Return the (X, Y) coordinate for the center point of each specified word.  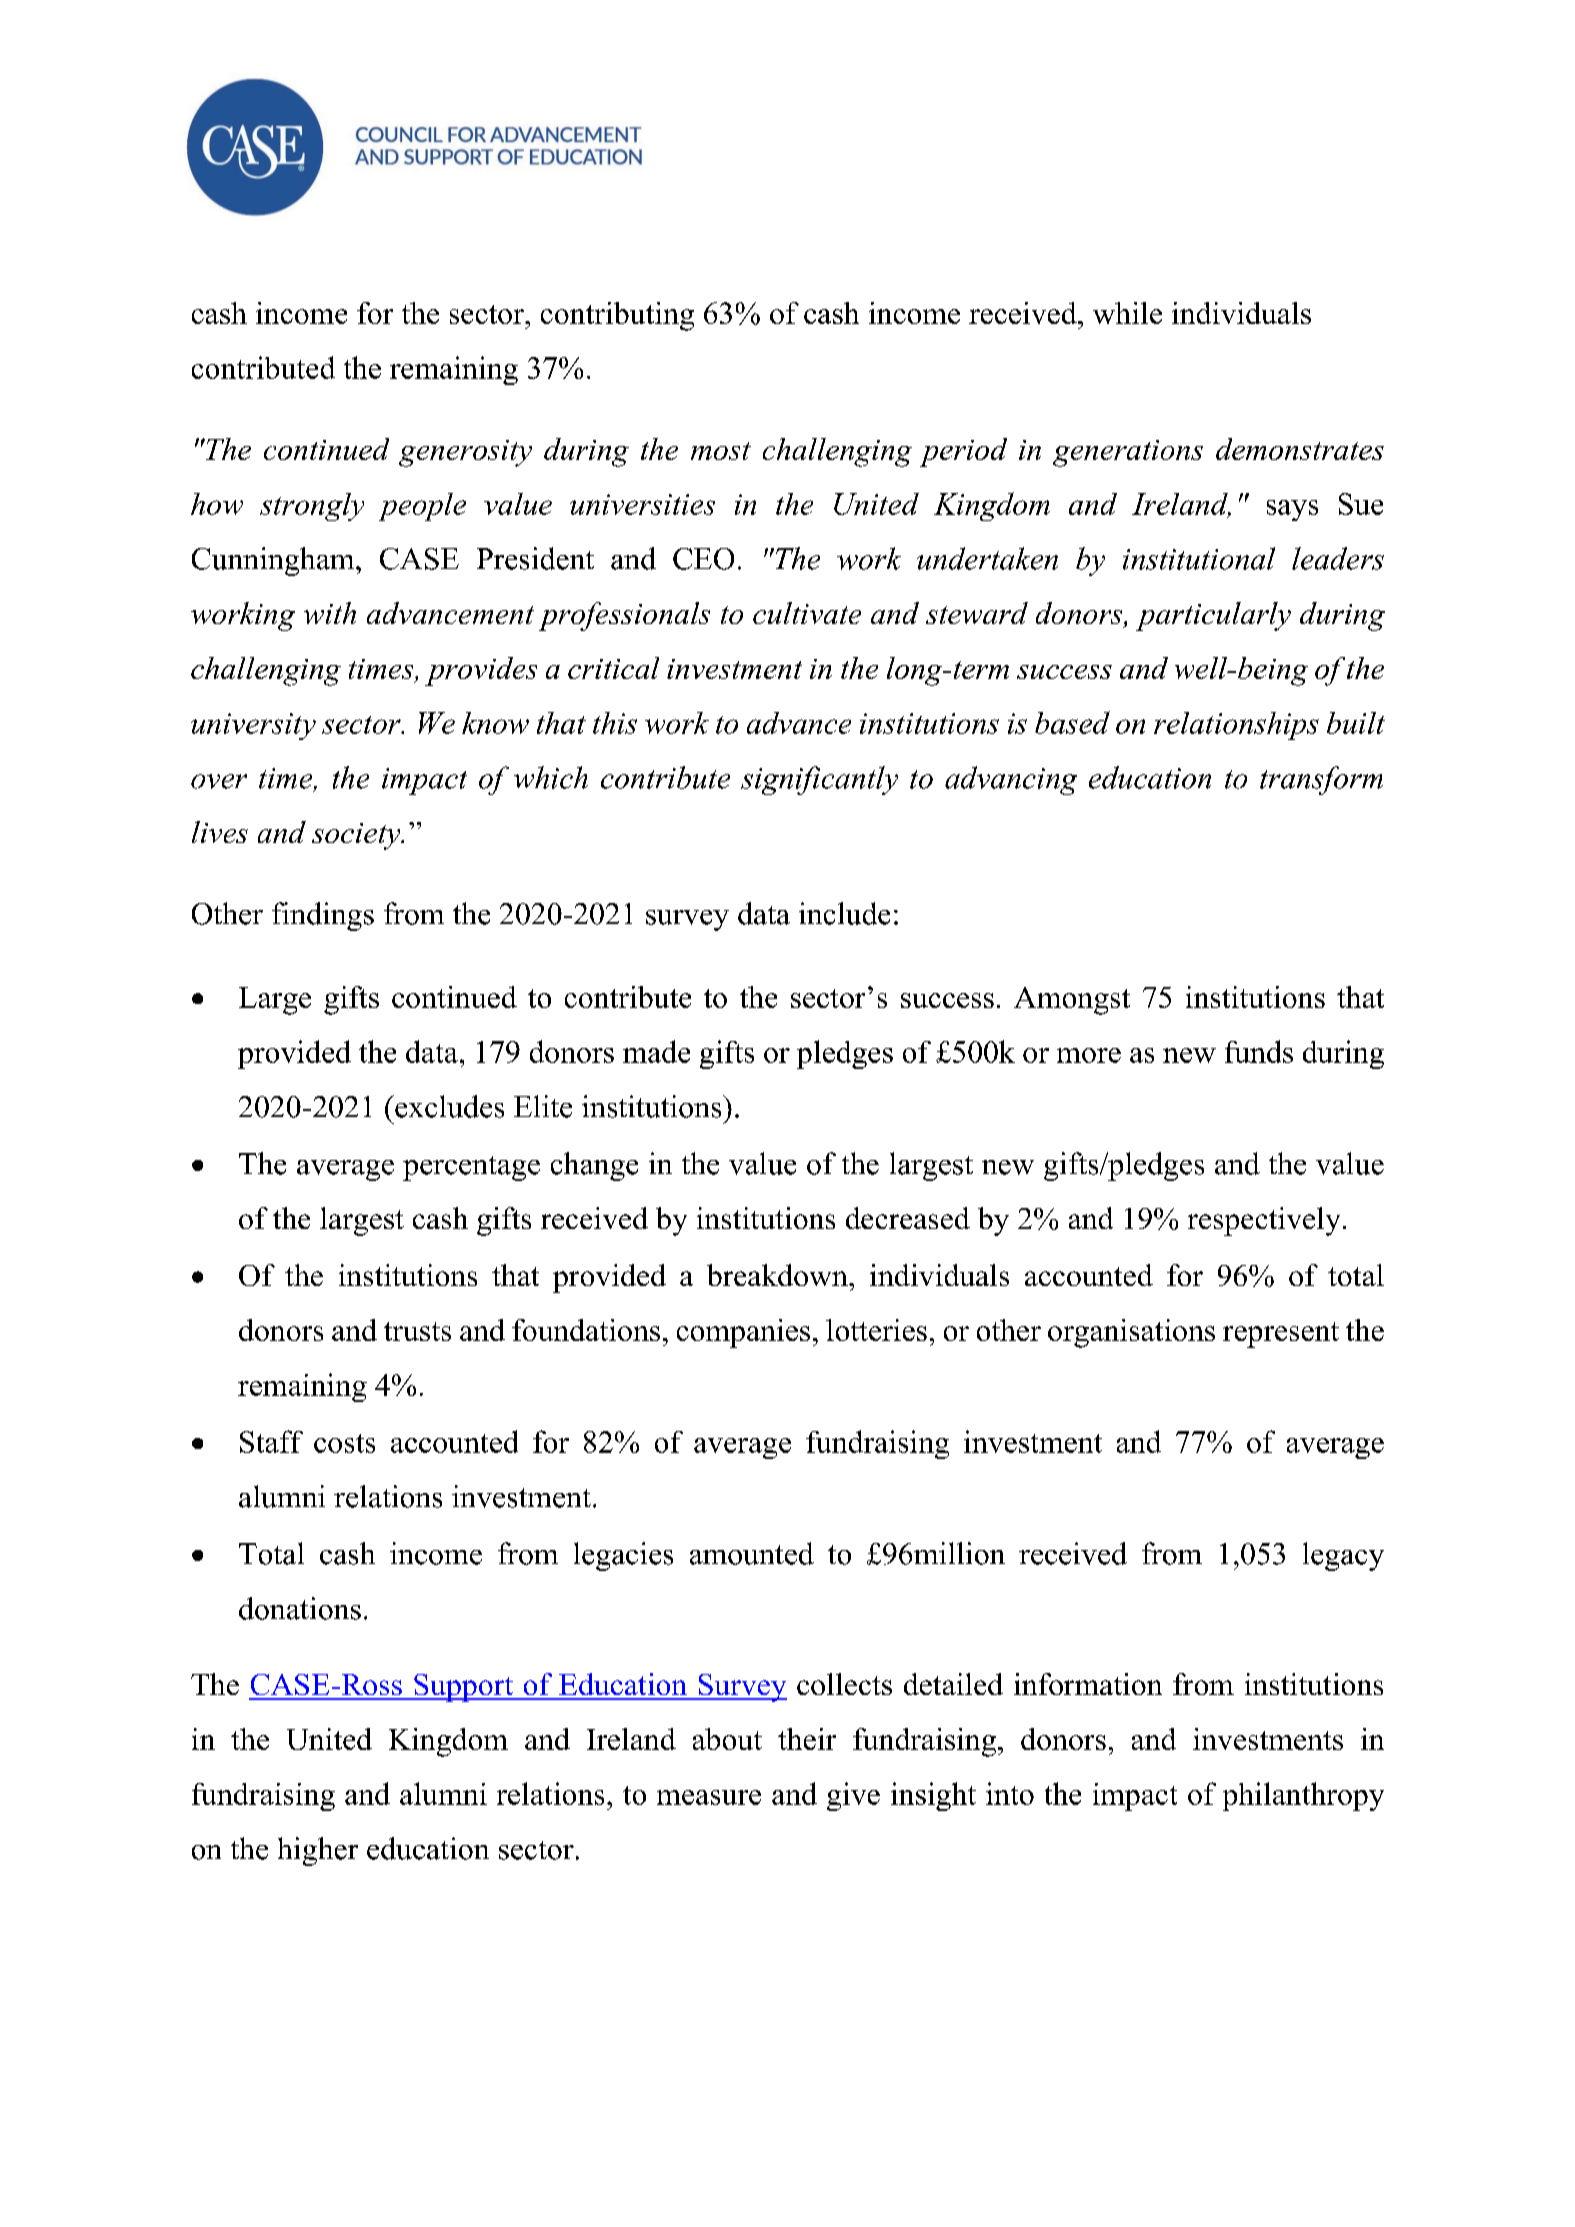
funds (1259, 1051)
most (721, 451)
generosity (465, 453)
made (656, 1051)
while (1127, 313)
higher (318, 1851)
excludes (448, 1106)
